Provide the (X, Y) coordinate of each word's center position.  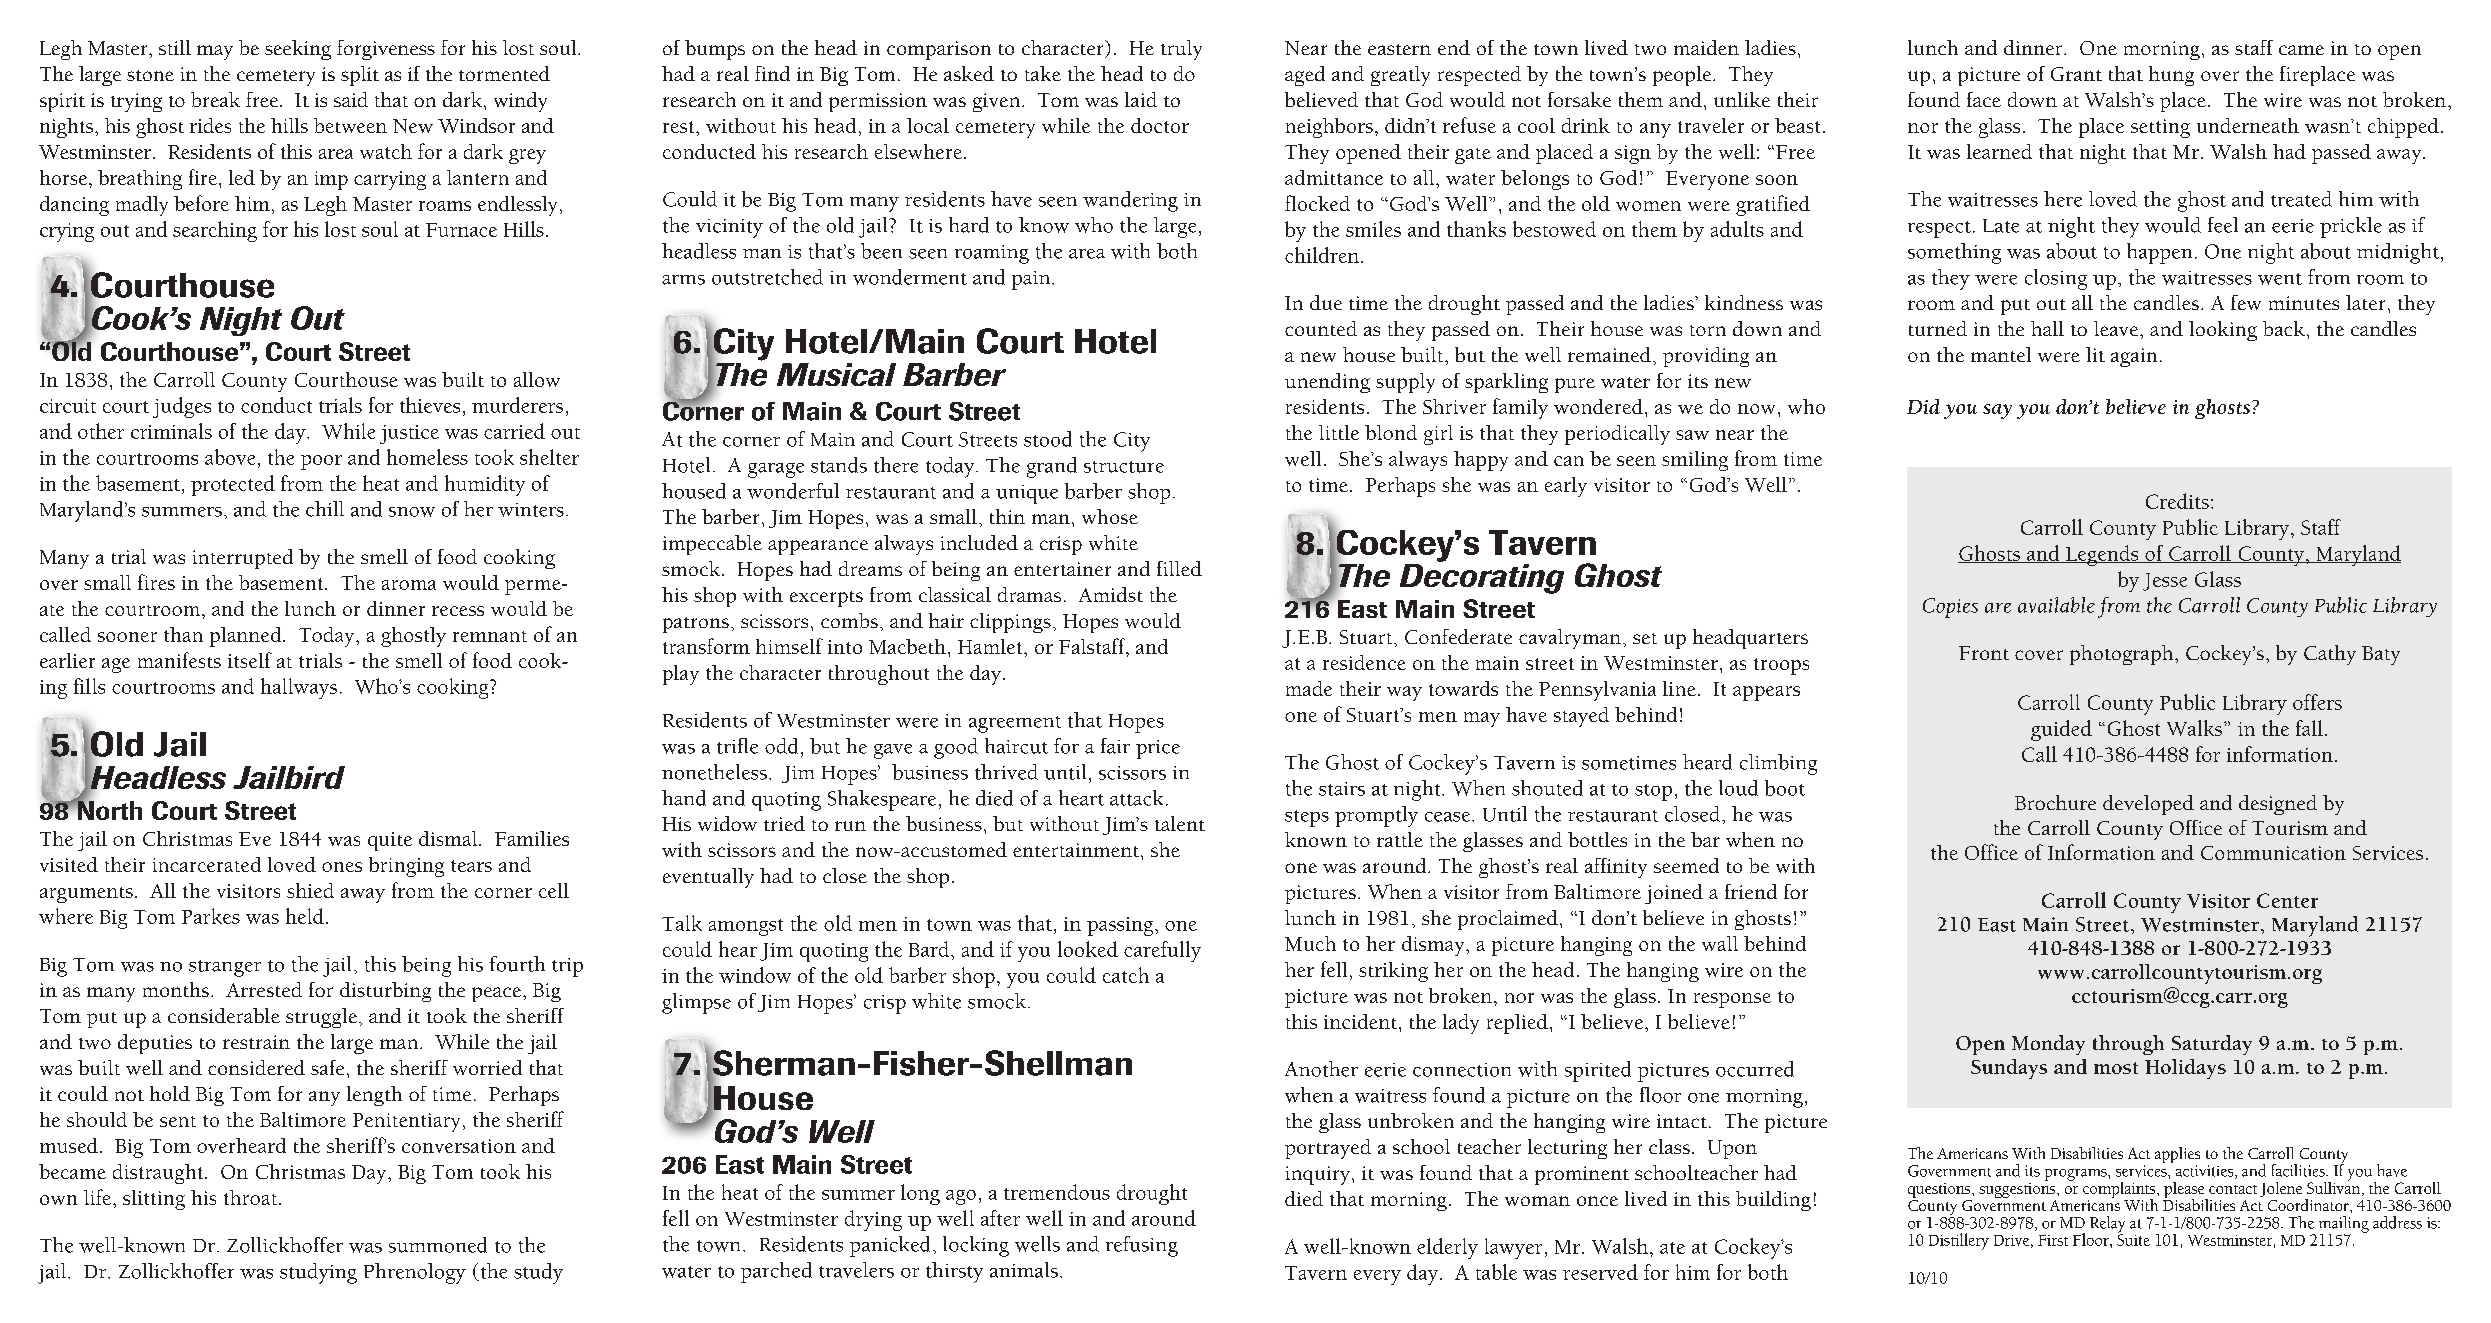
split (360, 76)
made (1309, 688)
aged (1305, 76)
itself (250, 660)
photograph (2123, 655)
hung (2171, 76)
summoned (438, 1245)
